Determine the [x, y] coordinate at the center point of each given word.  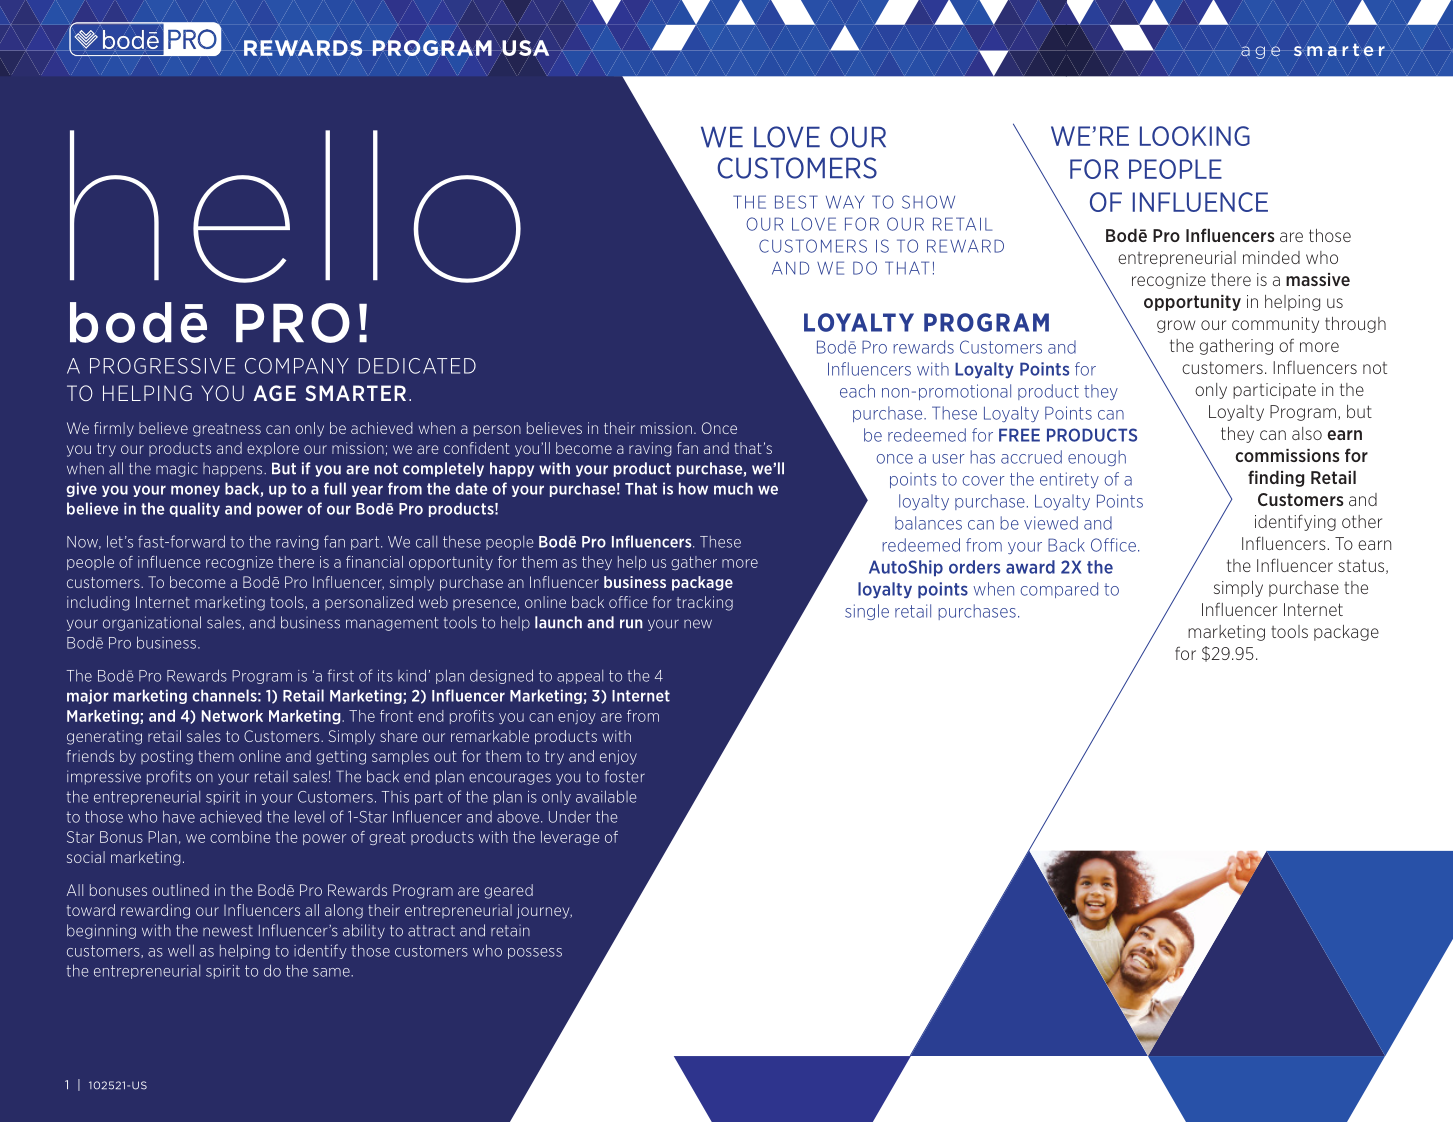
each [857, 391]
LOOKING [1195, 136]
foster [625, 776]
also [1307, 433]
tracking [705, 603]
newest [228, 931]
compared [1059, 590]
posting [167, 757]
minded [1271, 257]
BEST [796, 202]
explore [273, 449]
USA [526, 48]
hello [295, 206]
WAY [845, 202]
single [867, 612]
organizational [152, 623]
